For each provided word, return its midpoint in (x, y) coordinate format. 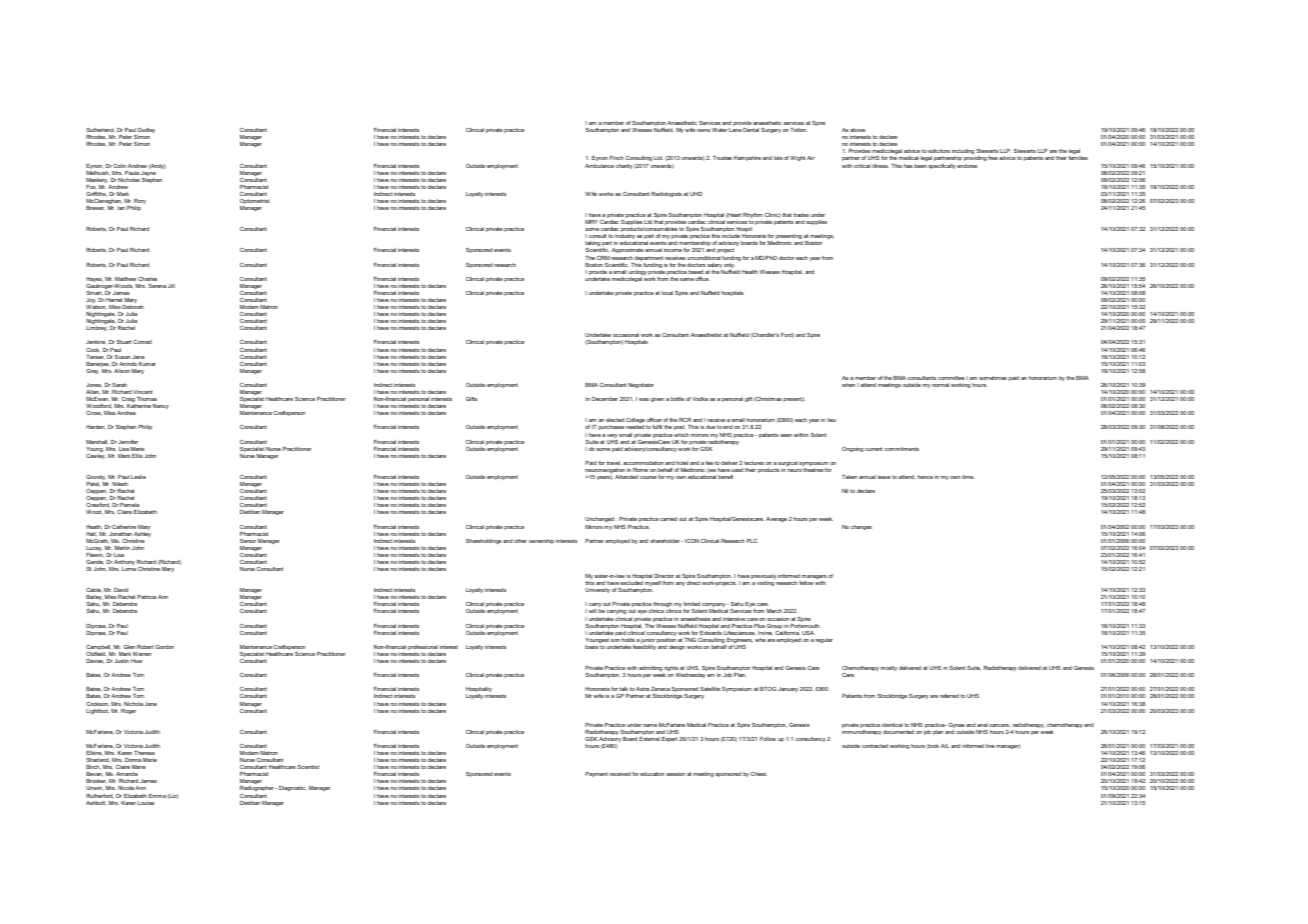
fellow (806, 583)
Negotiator (641, 385)
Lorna (129, 569)
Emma (157, 796)
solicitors (939, 151)
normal (940, 385)
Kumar (147, 364)
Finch (617, 158)
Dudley (145, 132)
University (597, 590)
